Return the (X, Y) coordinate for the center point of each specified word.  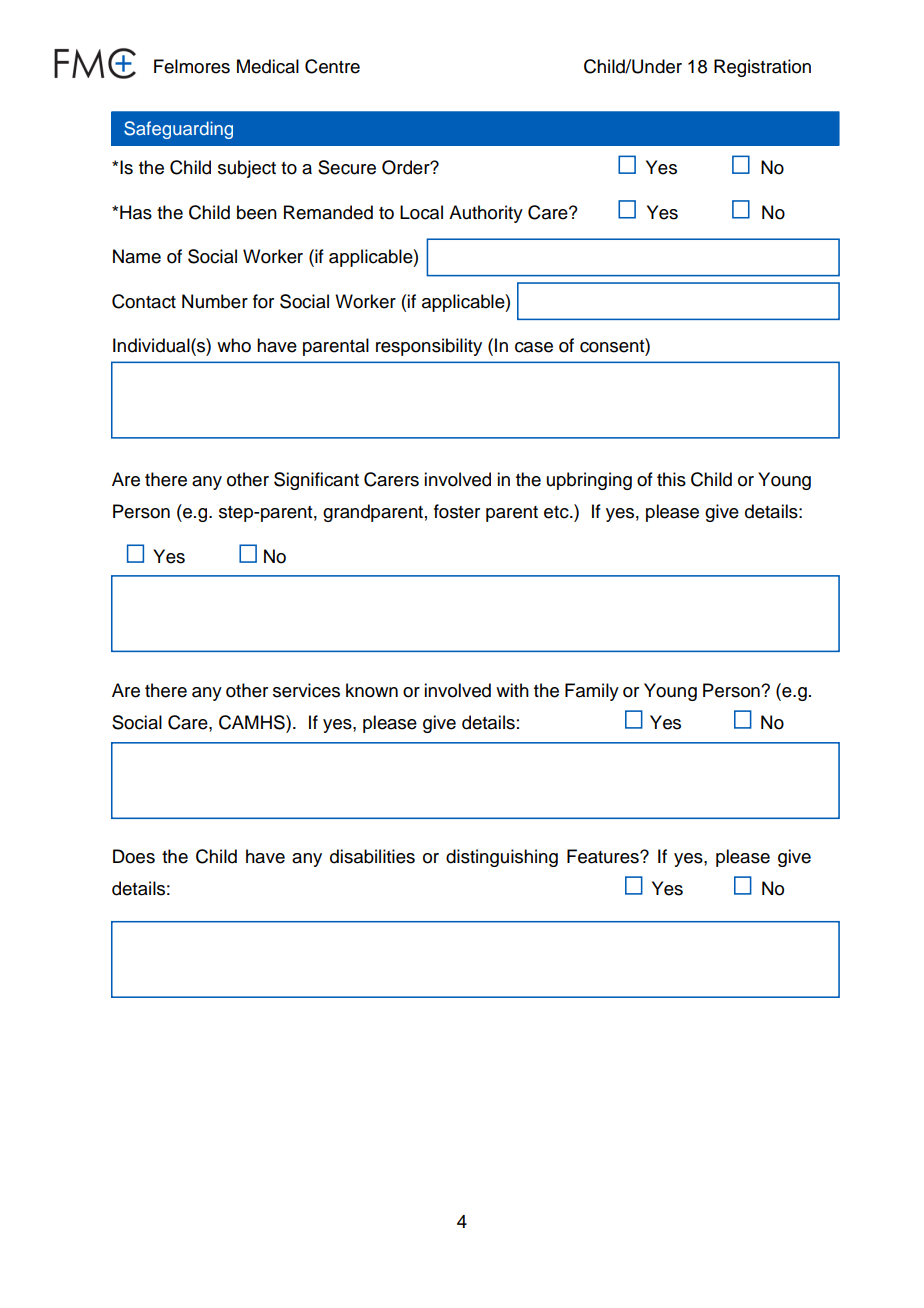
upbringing (589, 481)
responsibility (429, 347)
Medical (268, 66)
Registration (762, 68)
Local (421, 212)
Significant (316, 481)
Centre (332, 66)
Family (592, 692)
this (671, 479)
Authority (486, 214)
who (234, 345)
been (257, 212)
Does (134, 856)
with (512, 690)
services (306, 690)
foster (457, 511)
